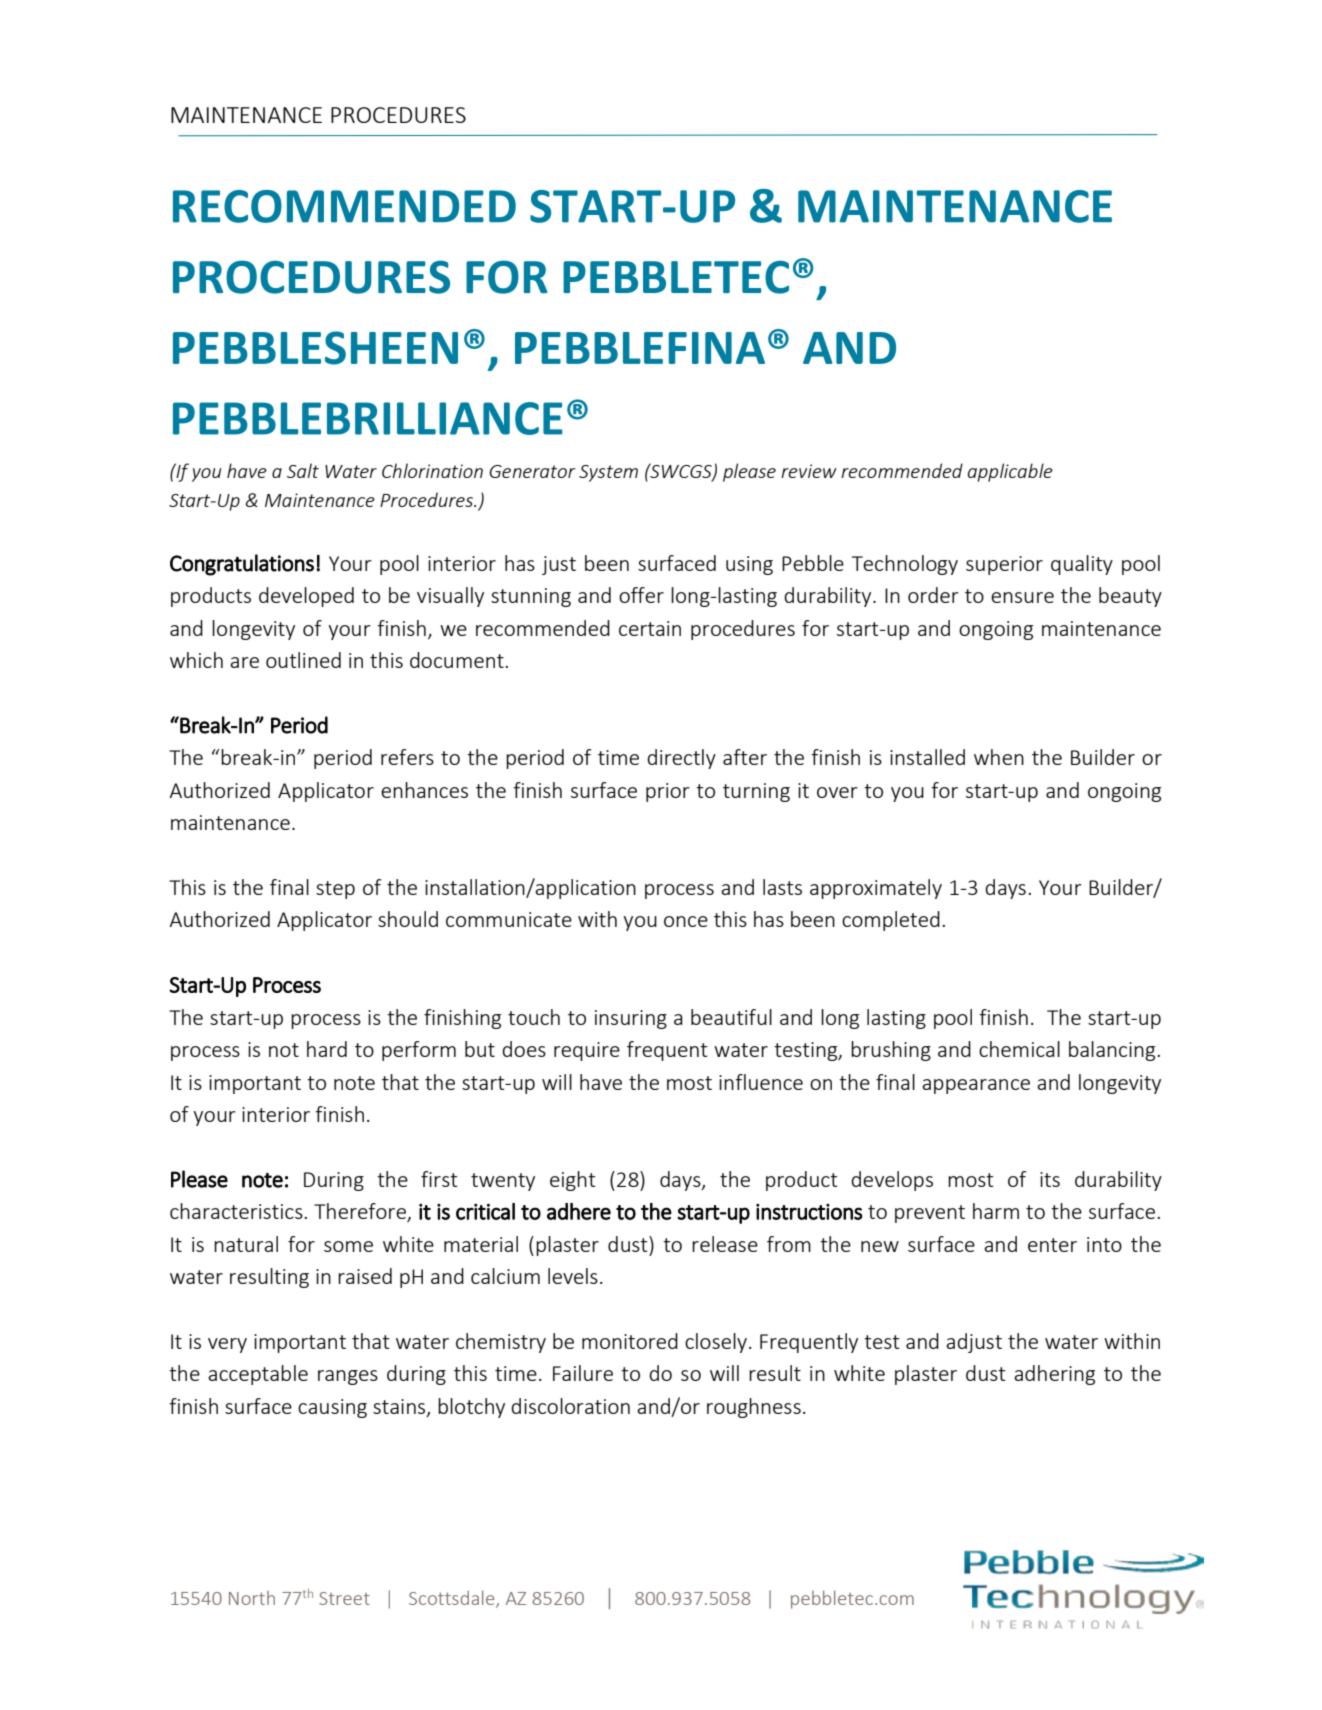  Describe the element at coordinates (453, 1599) in the screenshot. I see `Scottsdale` at that location.
